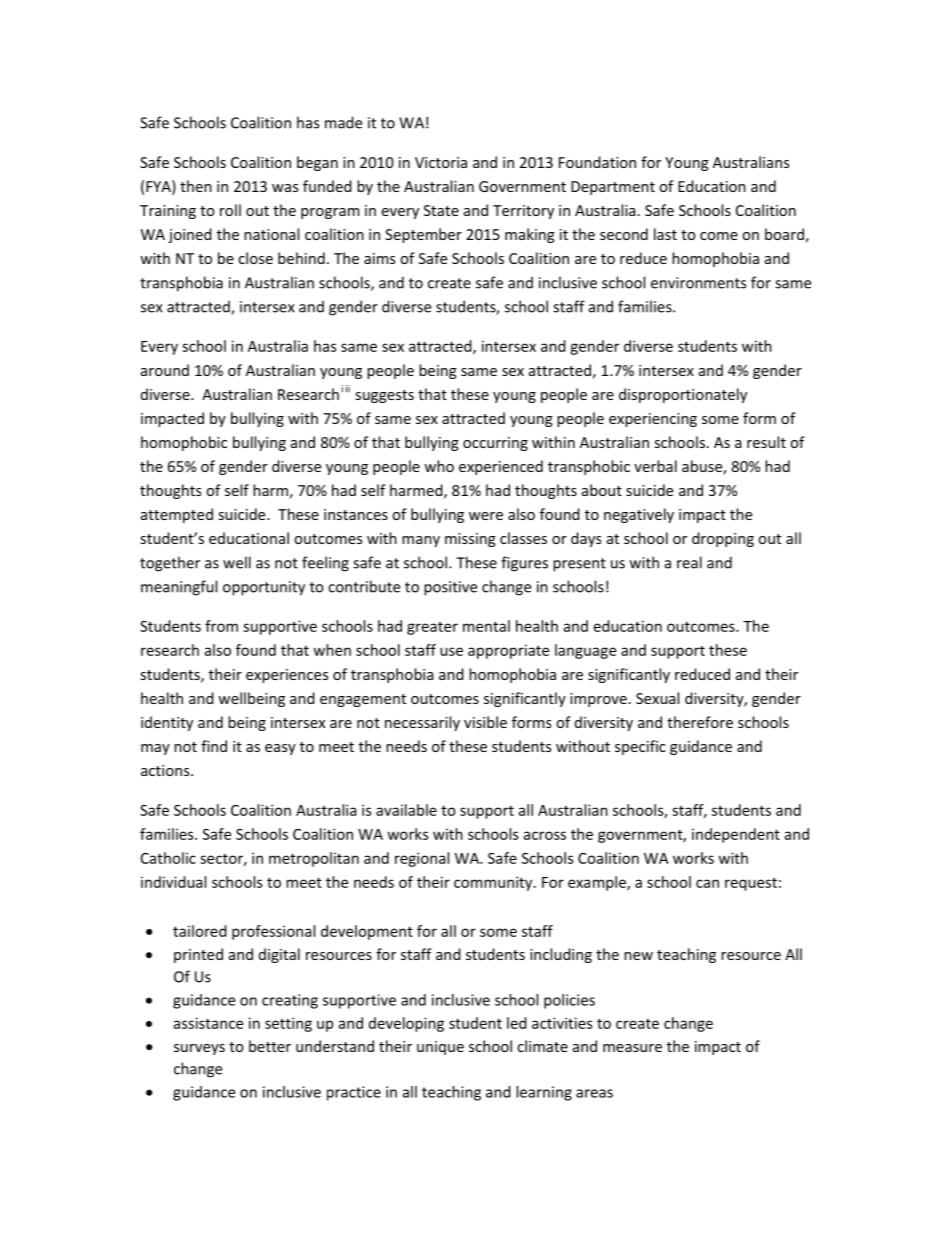  I want to click on mental, so click(486, 626).
